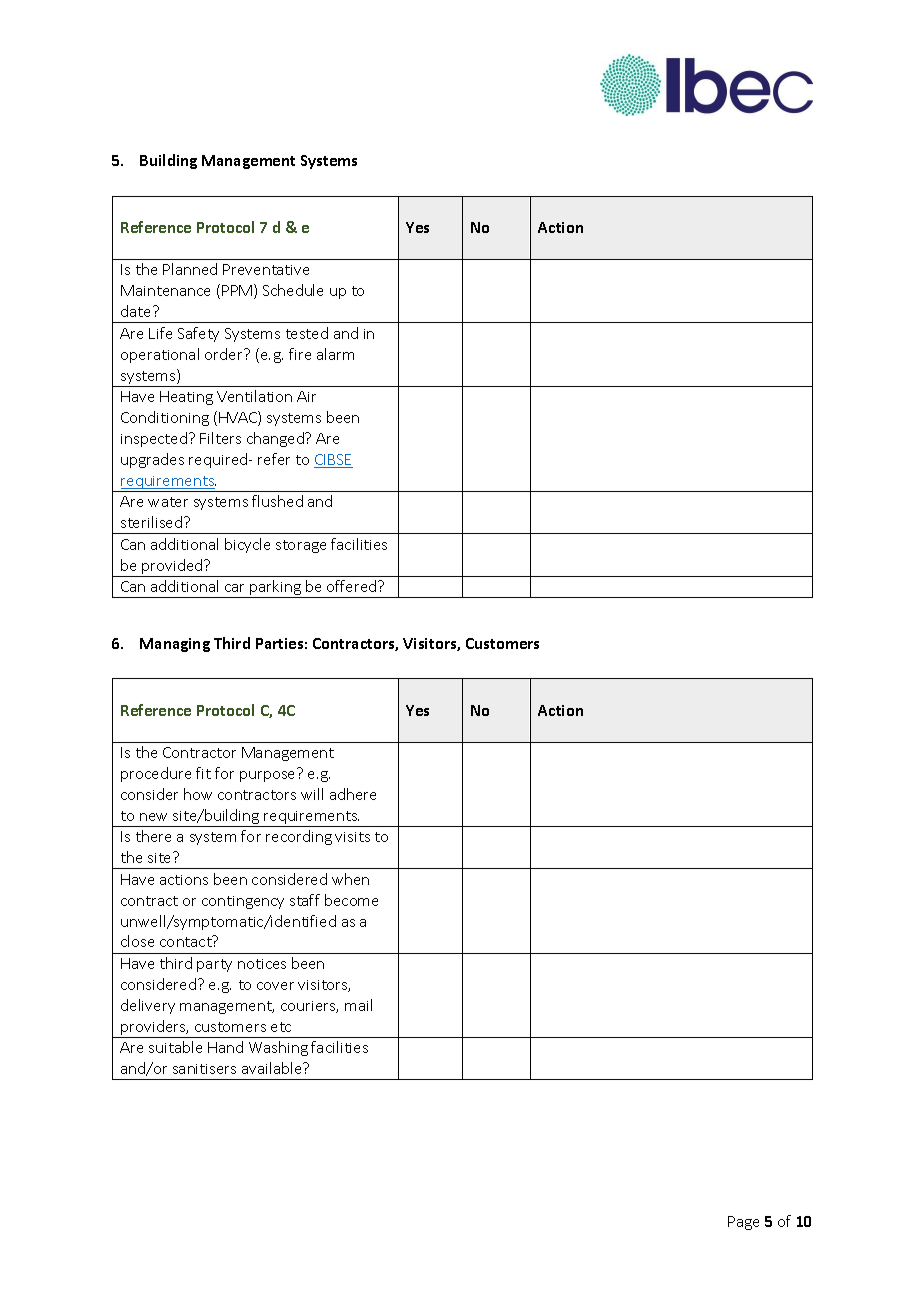 The image size is (924, 1308). Describe the element at coordinates (307, 333) in the screenshot. I see `tested` at that location.
